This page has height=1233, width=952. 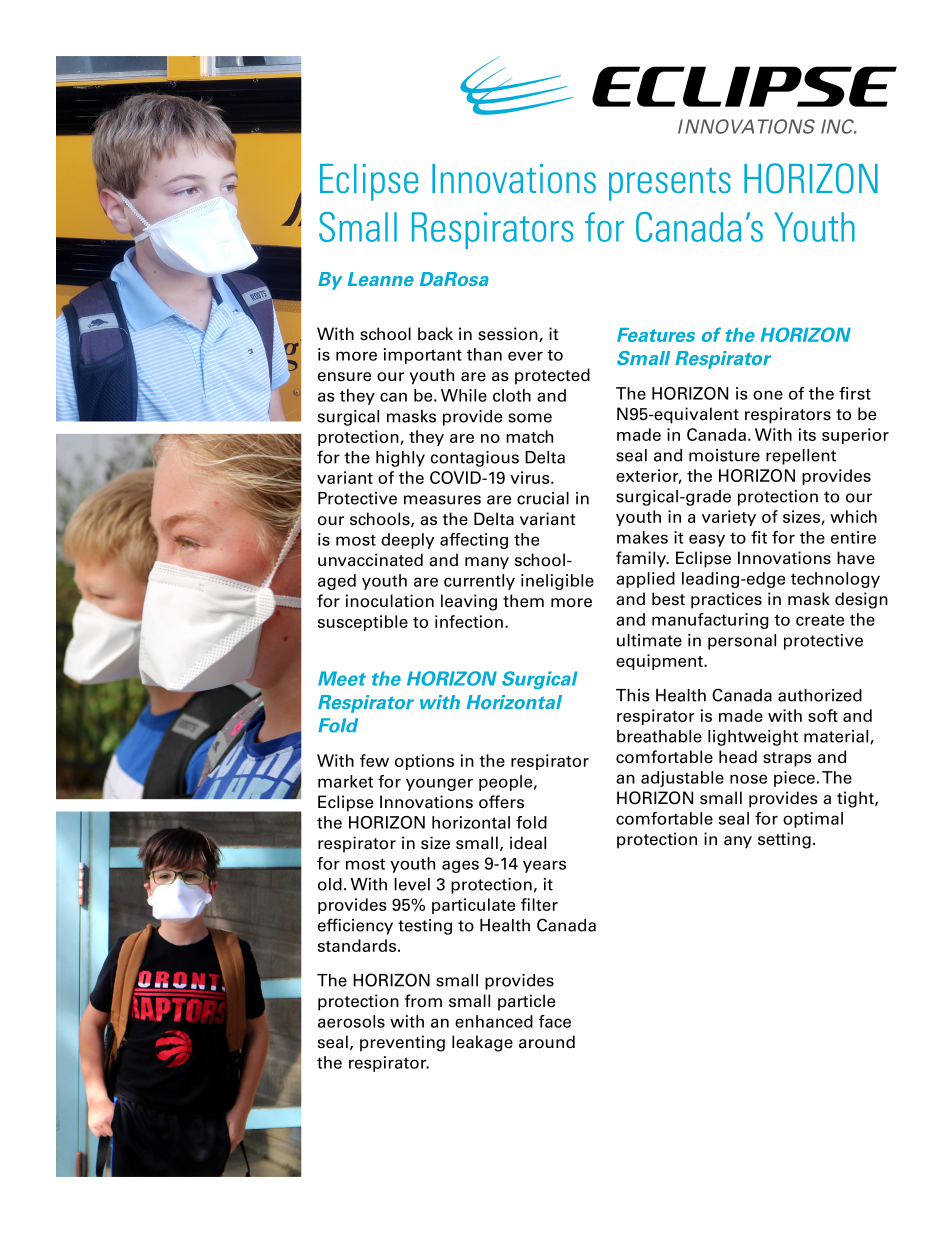 I want to click on its, so click(x=807, y=434).
